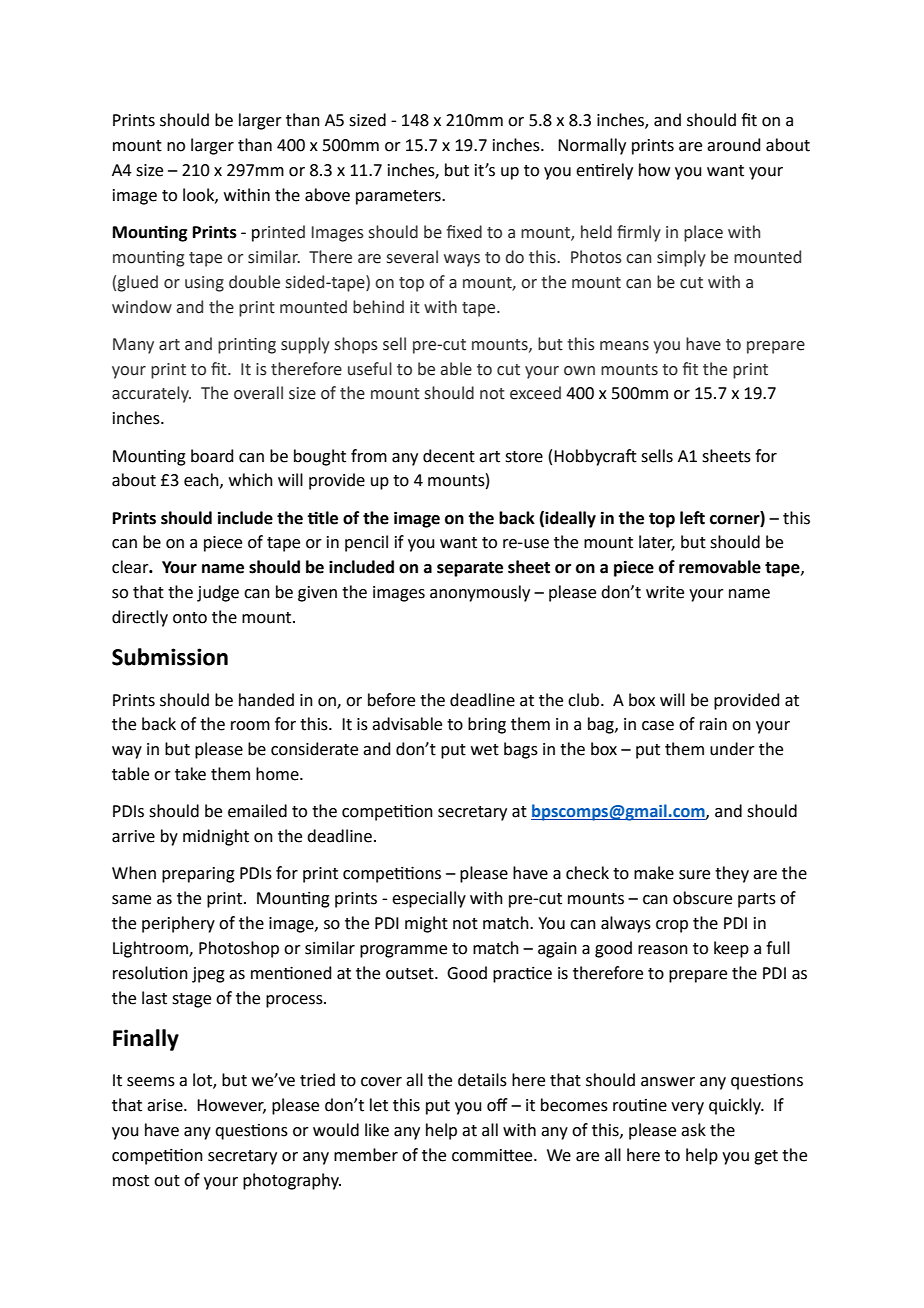 The image size is (924, 1308). What do you see at coordinates (391, 700) in the document?
I see `before` at bounding box center [391, 700].
